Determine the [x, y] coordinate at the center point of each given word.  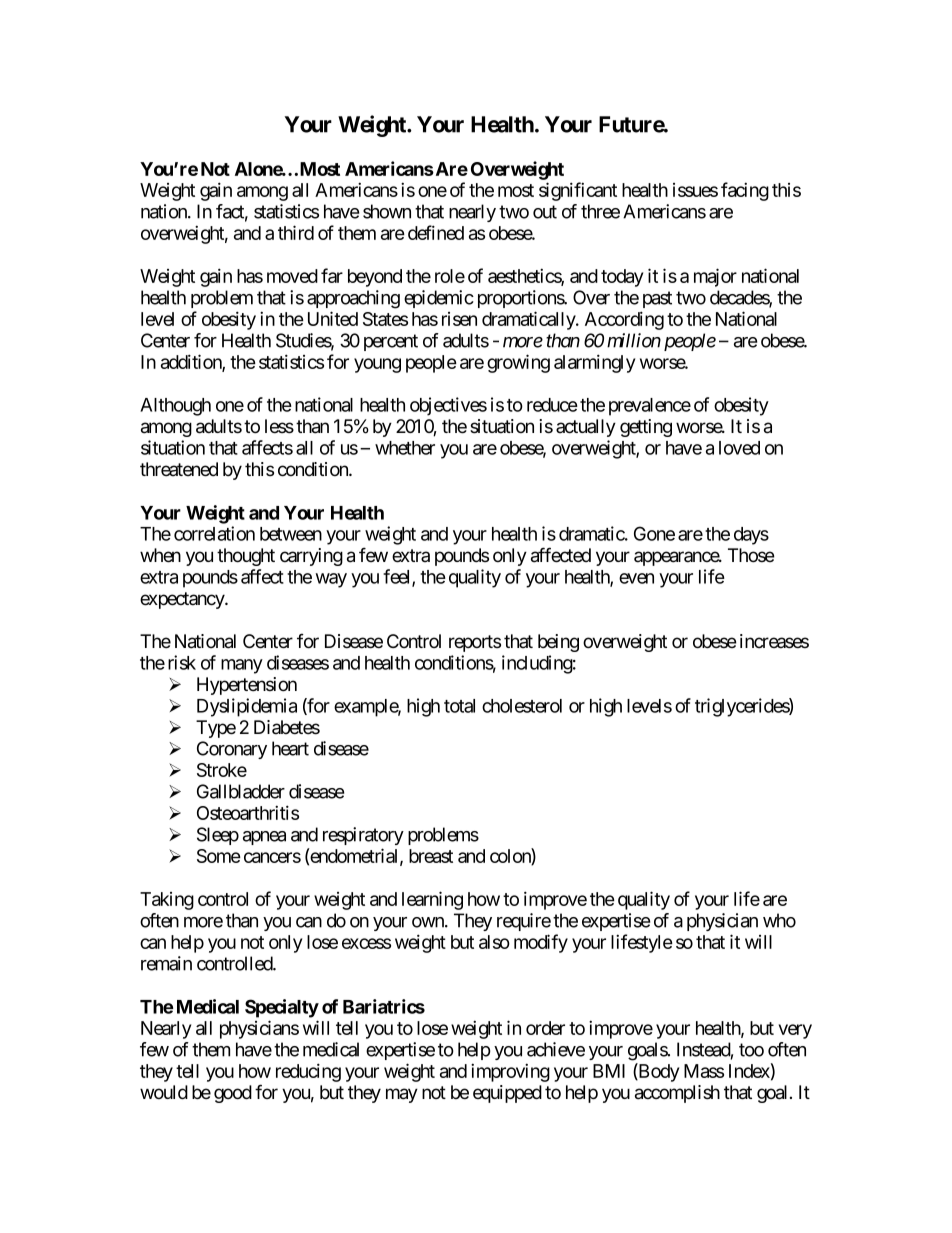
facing [745, 191]
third [296, 232]
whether [405, 448]
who [779, 920]
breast [431, 856]
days [751, 536]
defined [436, 232]
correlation [214, 533]
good [233, 1094]
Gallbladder [241, 791]
